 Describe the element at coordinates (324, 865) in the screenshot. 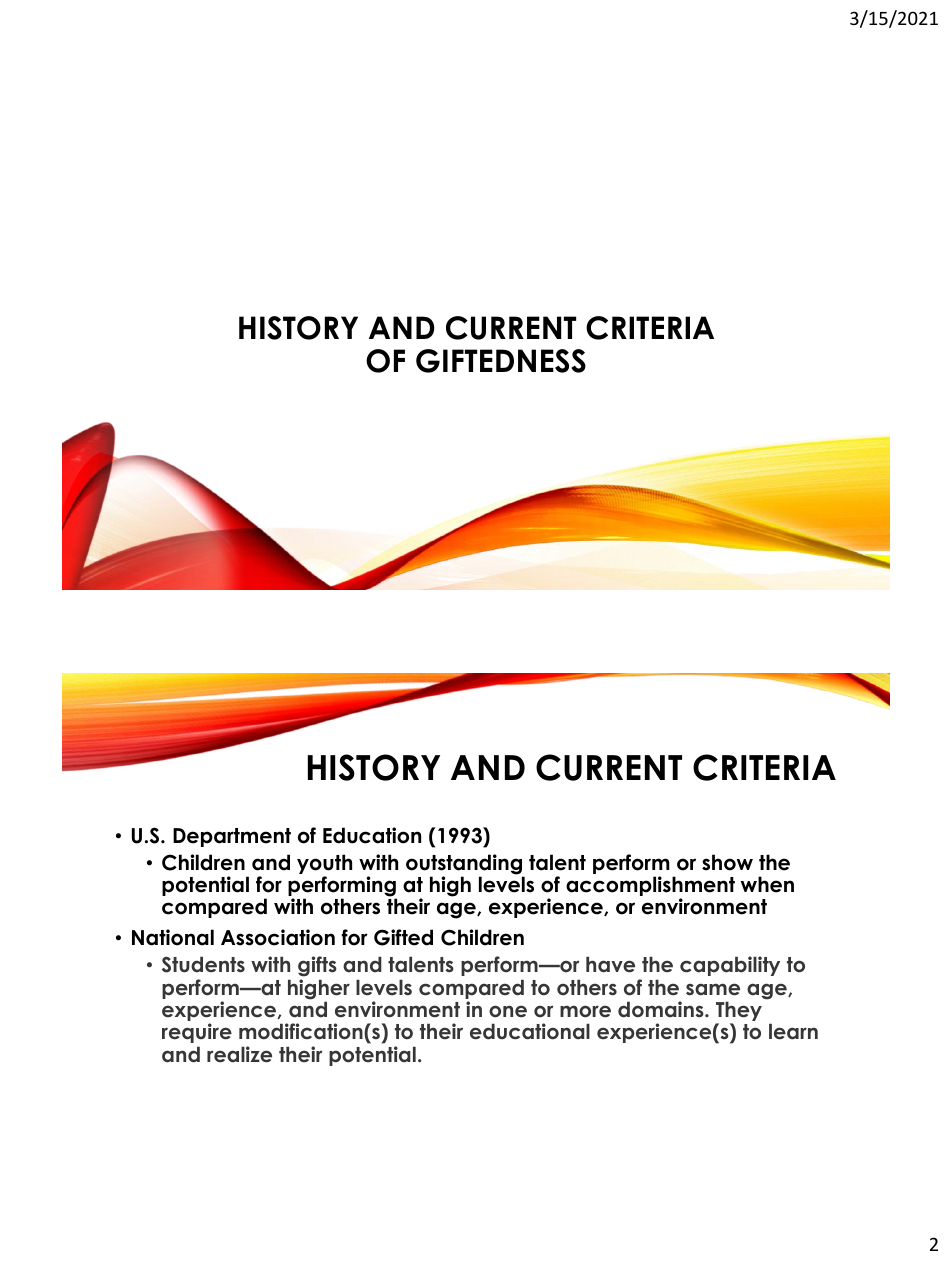

I see `youth` at that location.
